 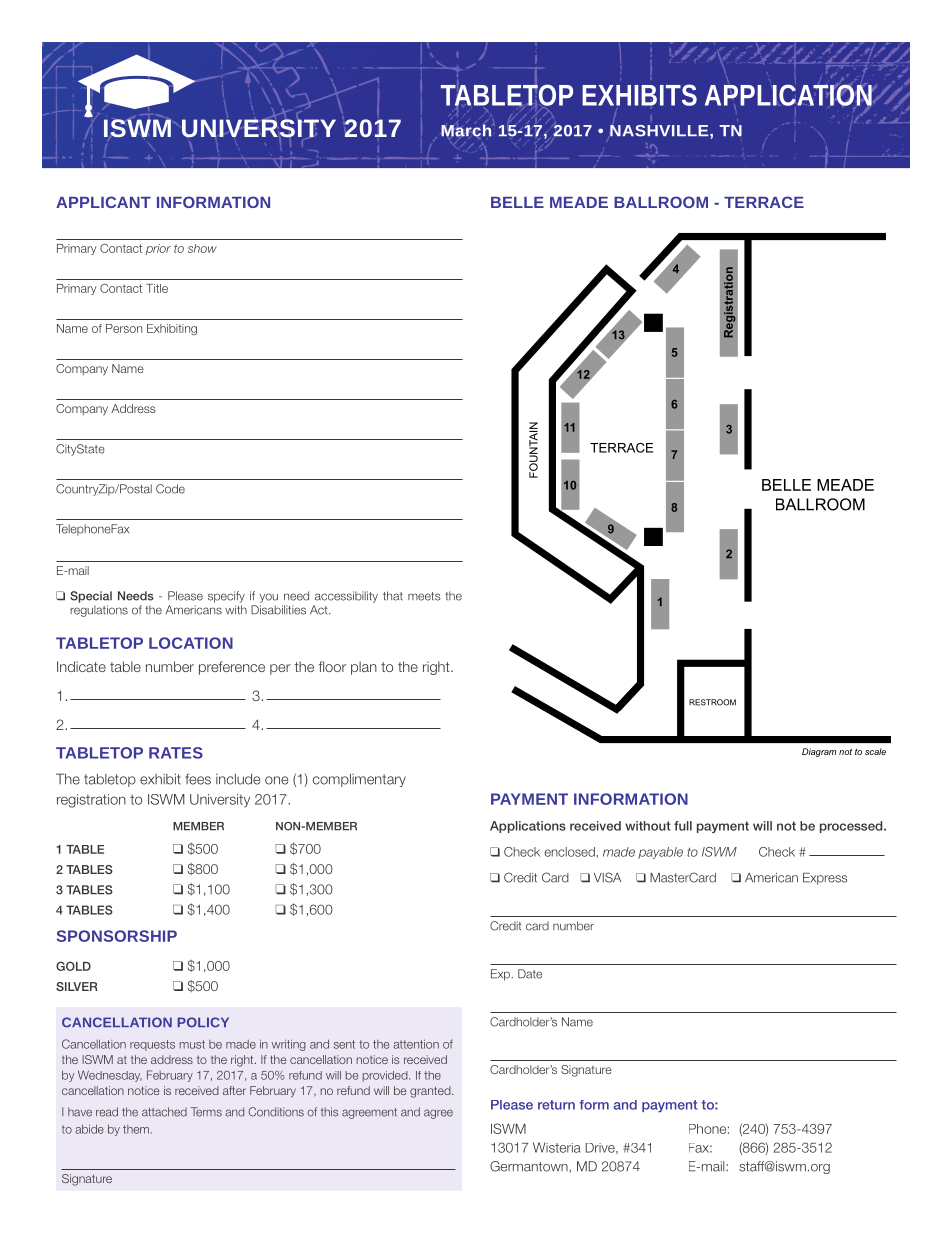 I want to click on APPLICANT, so click(x=103, y=202).
